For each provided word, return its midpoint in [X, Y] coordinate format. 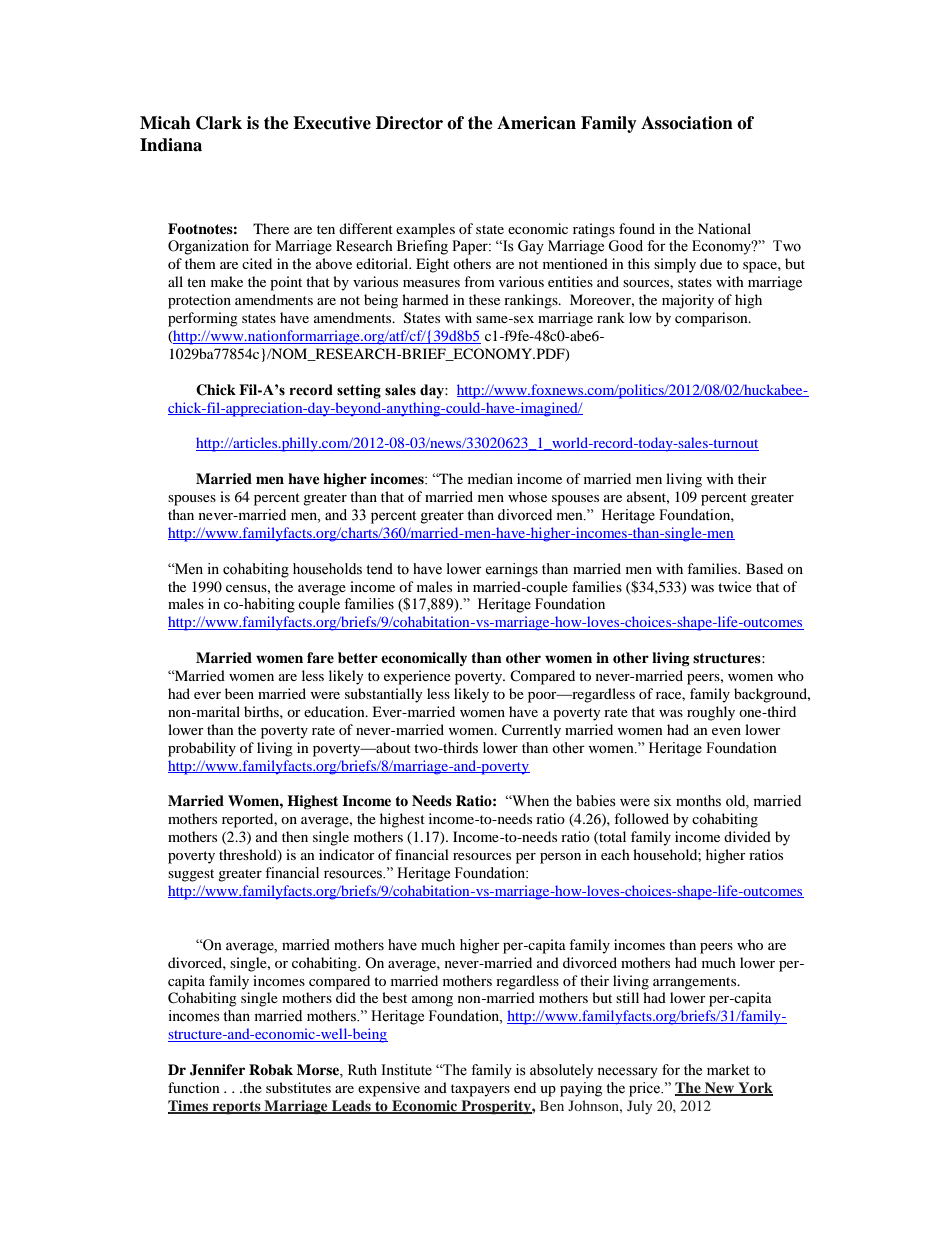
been [239, 693]
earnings [511, 570]
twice [735, 586]
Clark [219, 123]
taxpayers [480, 1090]
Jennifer [217, 1070]
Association [687, 123]
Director [409, 123]
